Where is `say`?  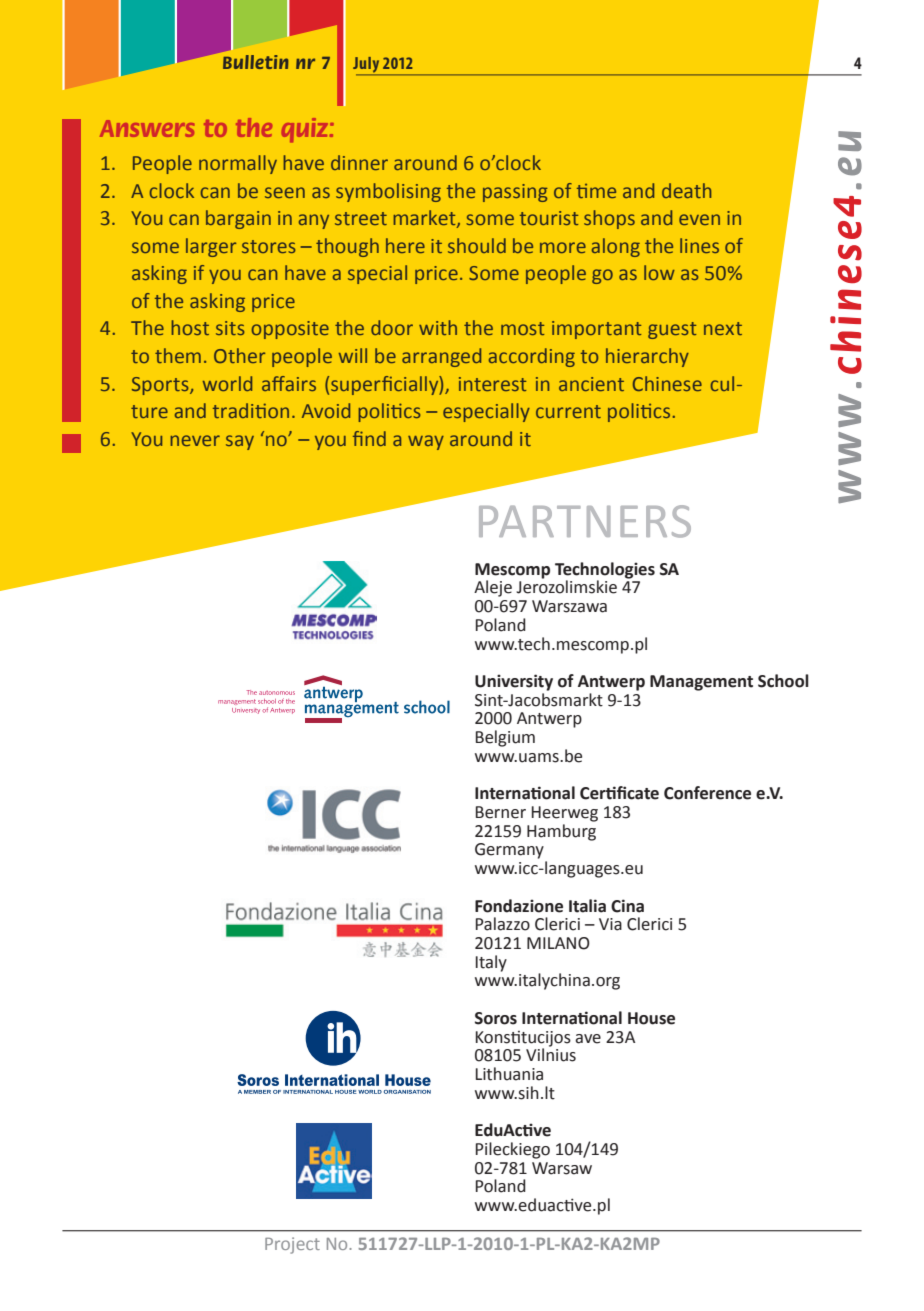 say is located at coordinates (240, 442).
